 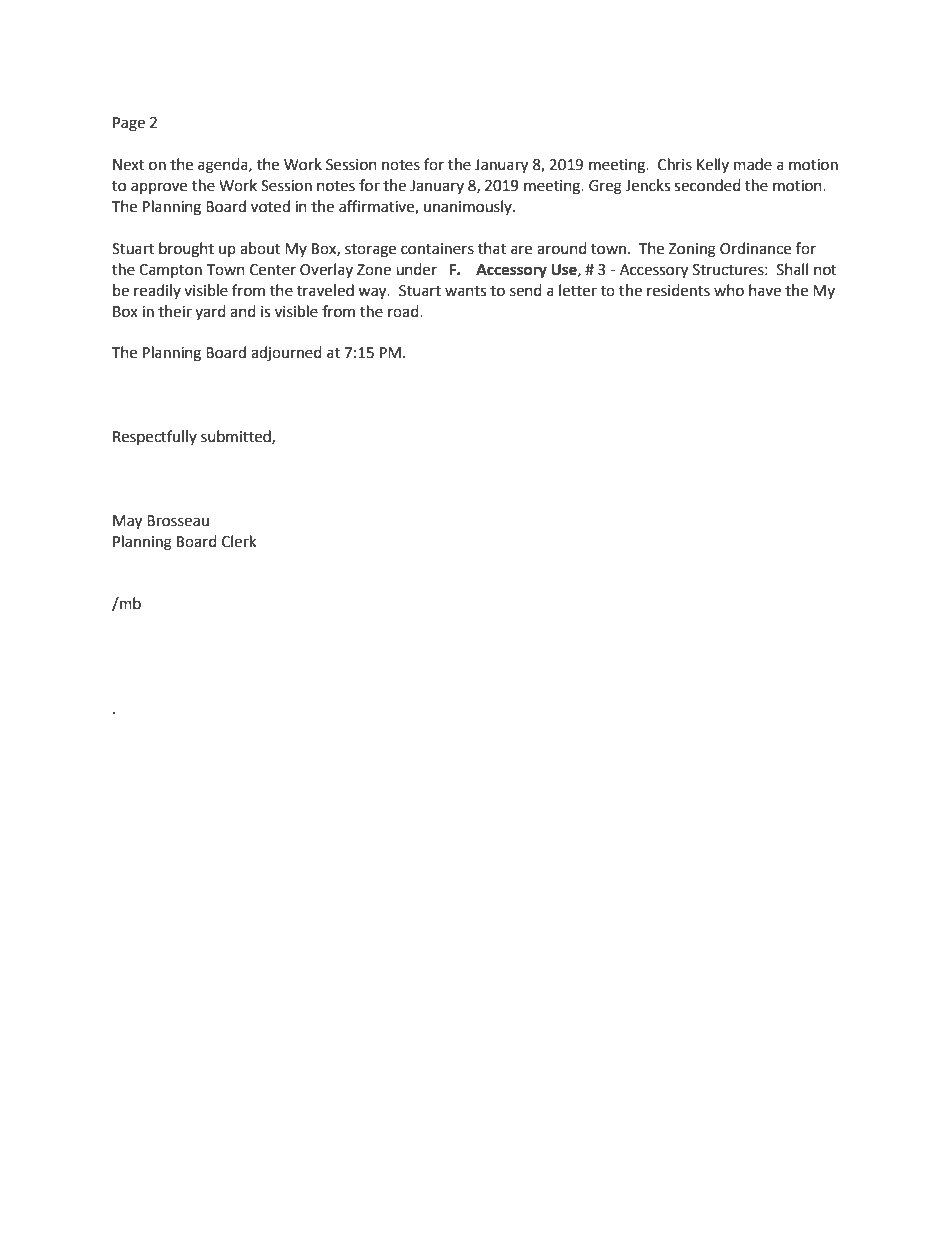 What do you see at coordinates (605, 187) in the image?
I see `Greg` at bounding box center [605, 187].
